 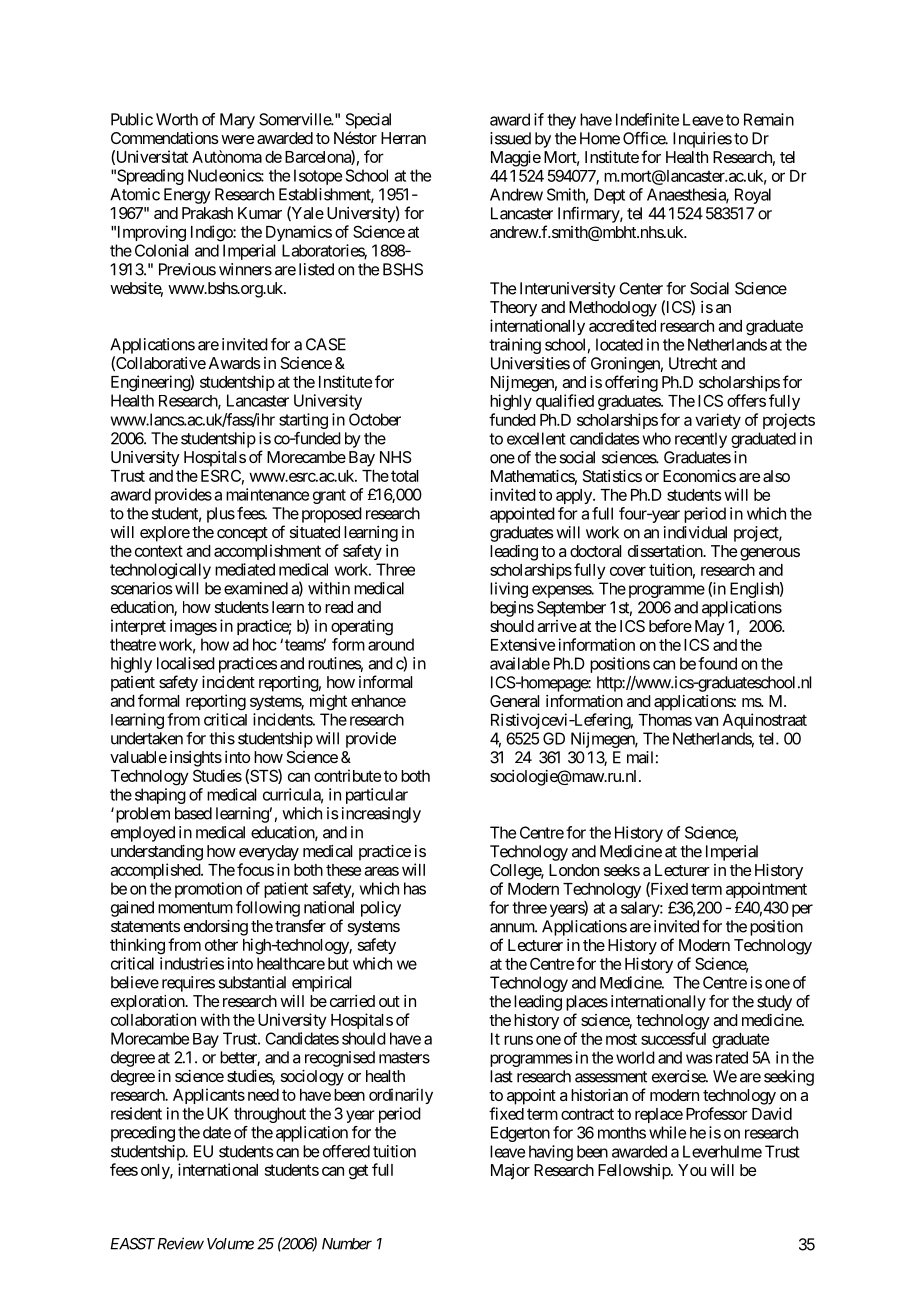 I want to click on policy, so click(x=381, y=909).
